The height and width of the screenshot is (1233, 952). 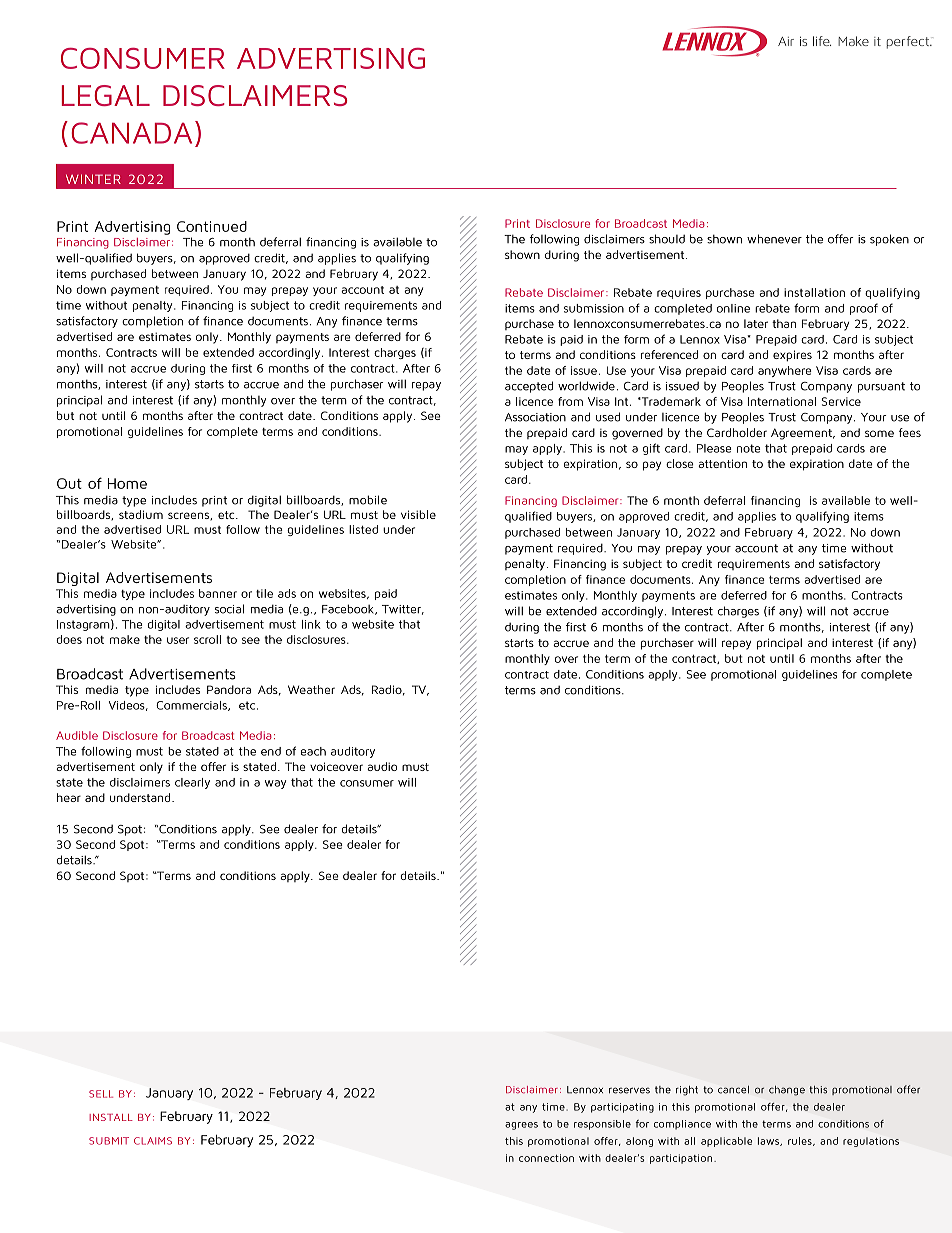 I want to click on Facebook, so click(x=349, y=609).
